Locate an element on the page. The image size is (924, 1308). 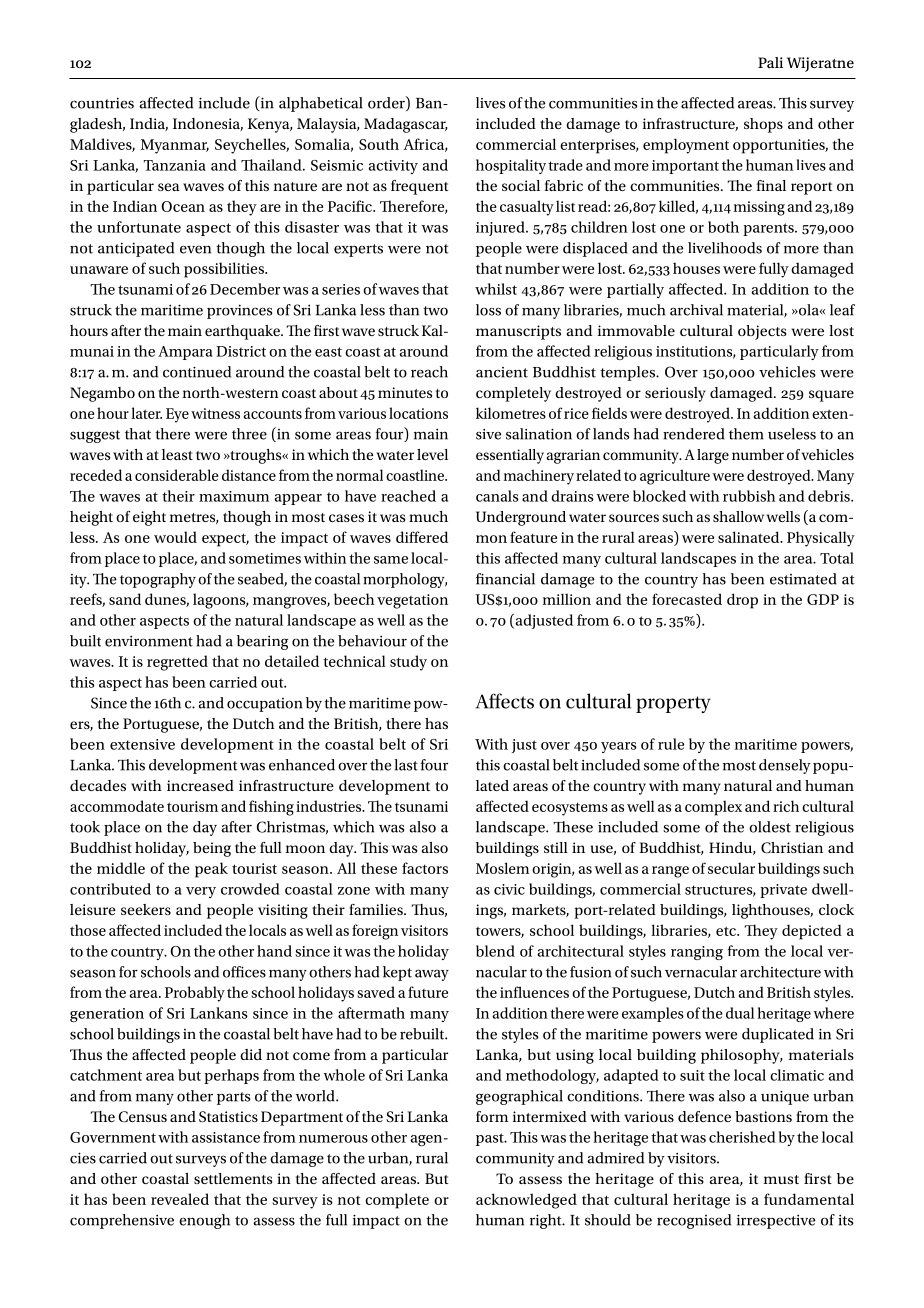
environment is located at coordinates (149, 641).
